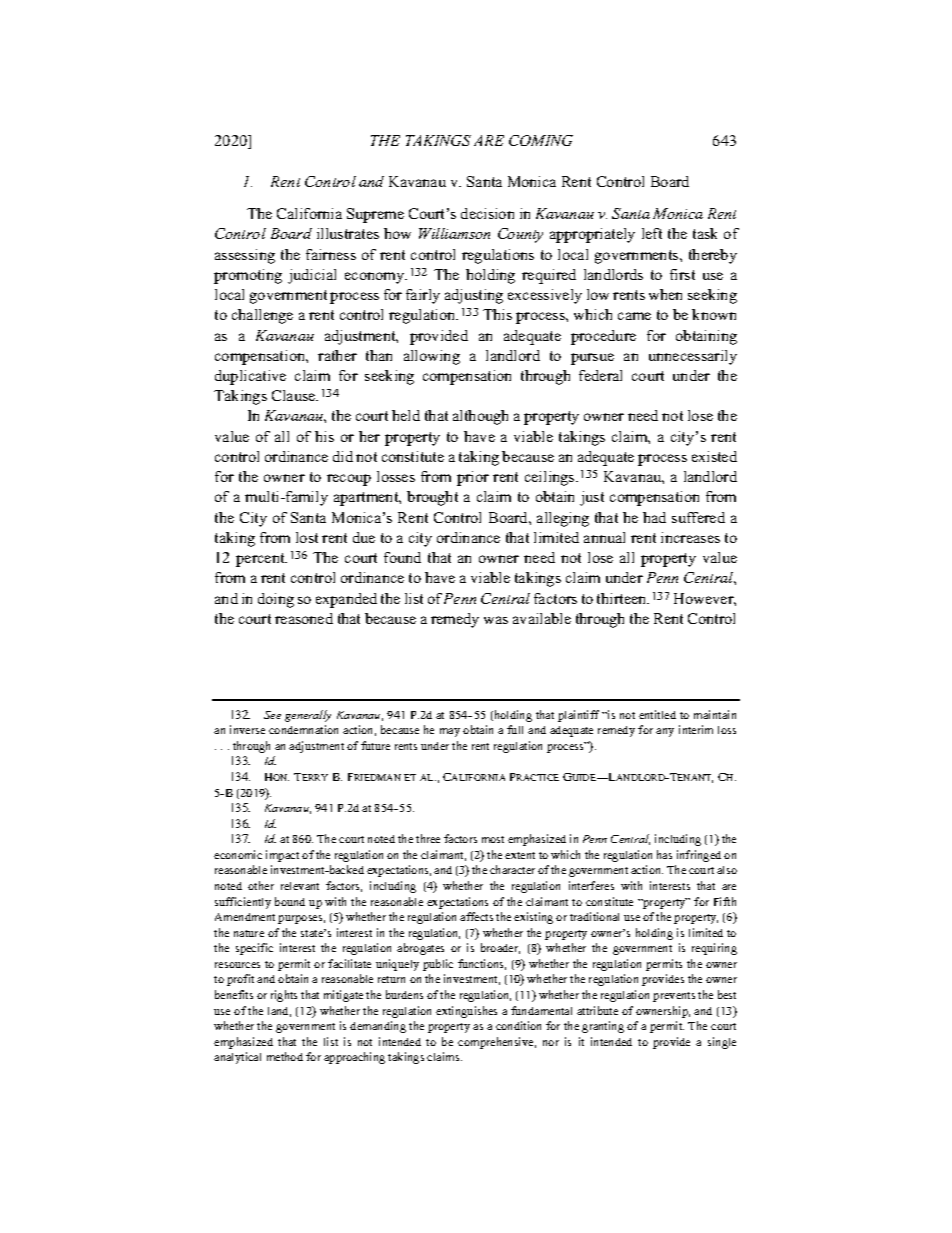 The image size is (952, 1233). What do you see at coordinates (652, 233) in the screenshot?
I see `left` at bounding box center [652, 233].
